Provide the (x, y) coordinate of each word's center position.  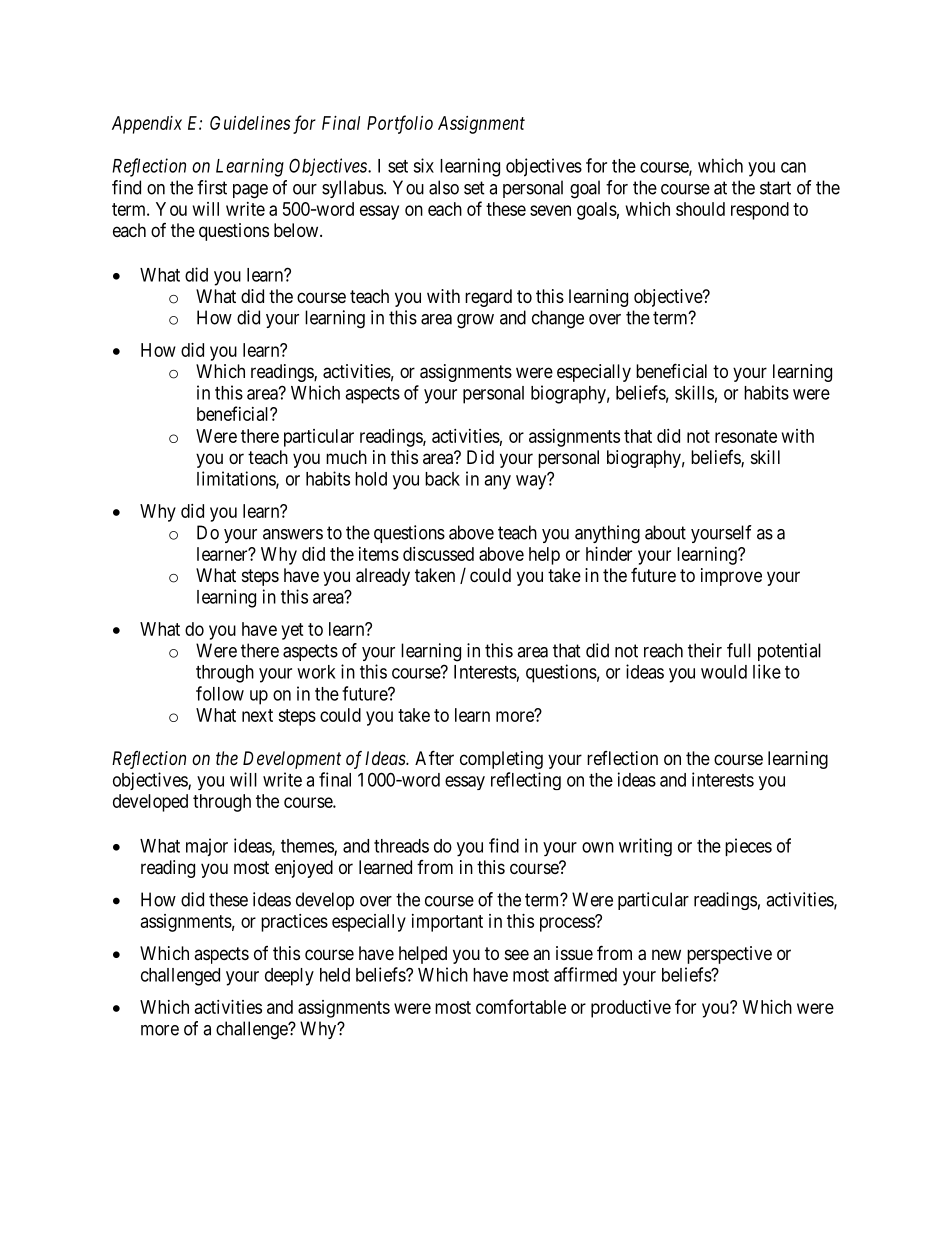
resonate (746, 436)
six (423, 165)
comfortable (521, 1006)
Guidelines (250, 123)
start (775, 188)
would (724, 672)
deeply (289, 977)
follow (220, 693)
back (442, 479)
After (434, 757)
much (346, 457)
